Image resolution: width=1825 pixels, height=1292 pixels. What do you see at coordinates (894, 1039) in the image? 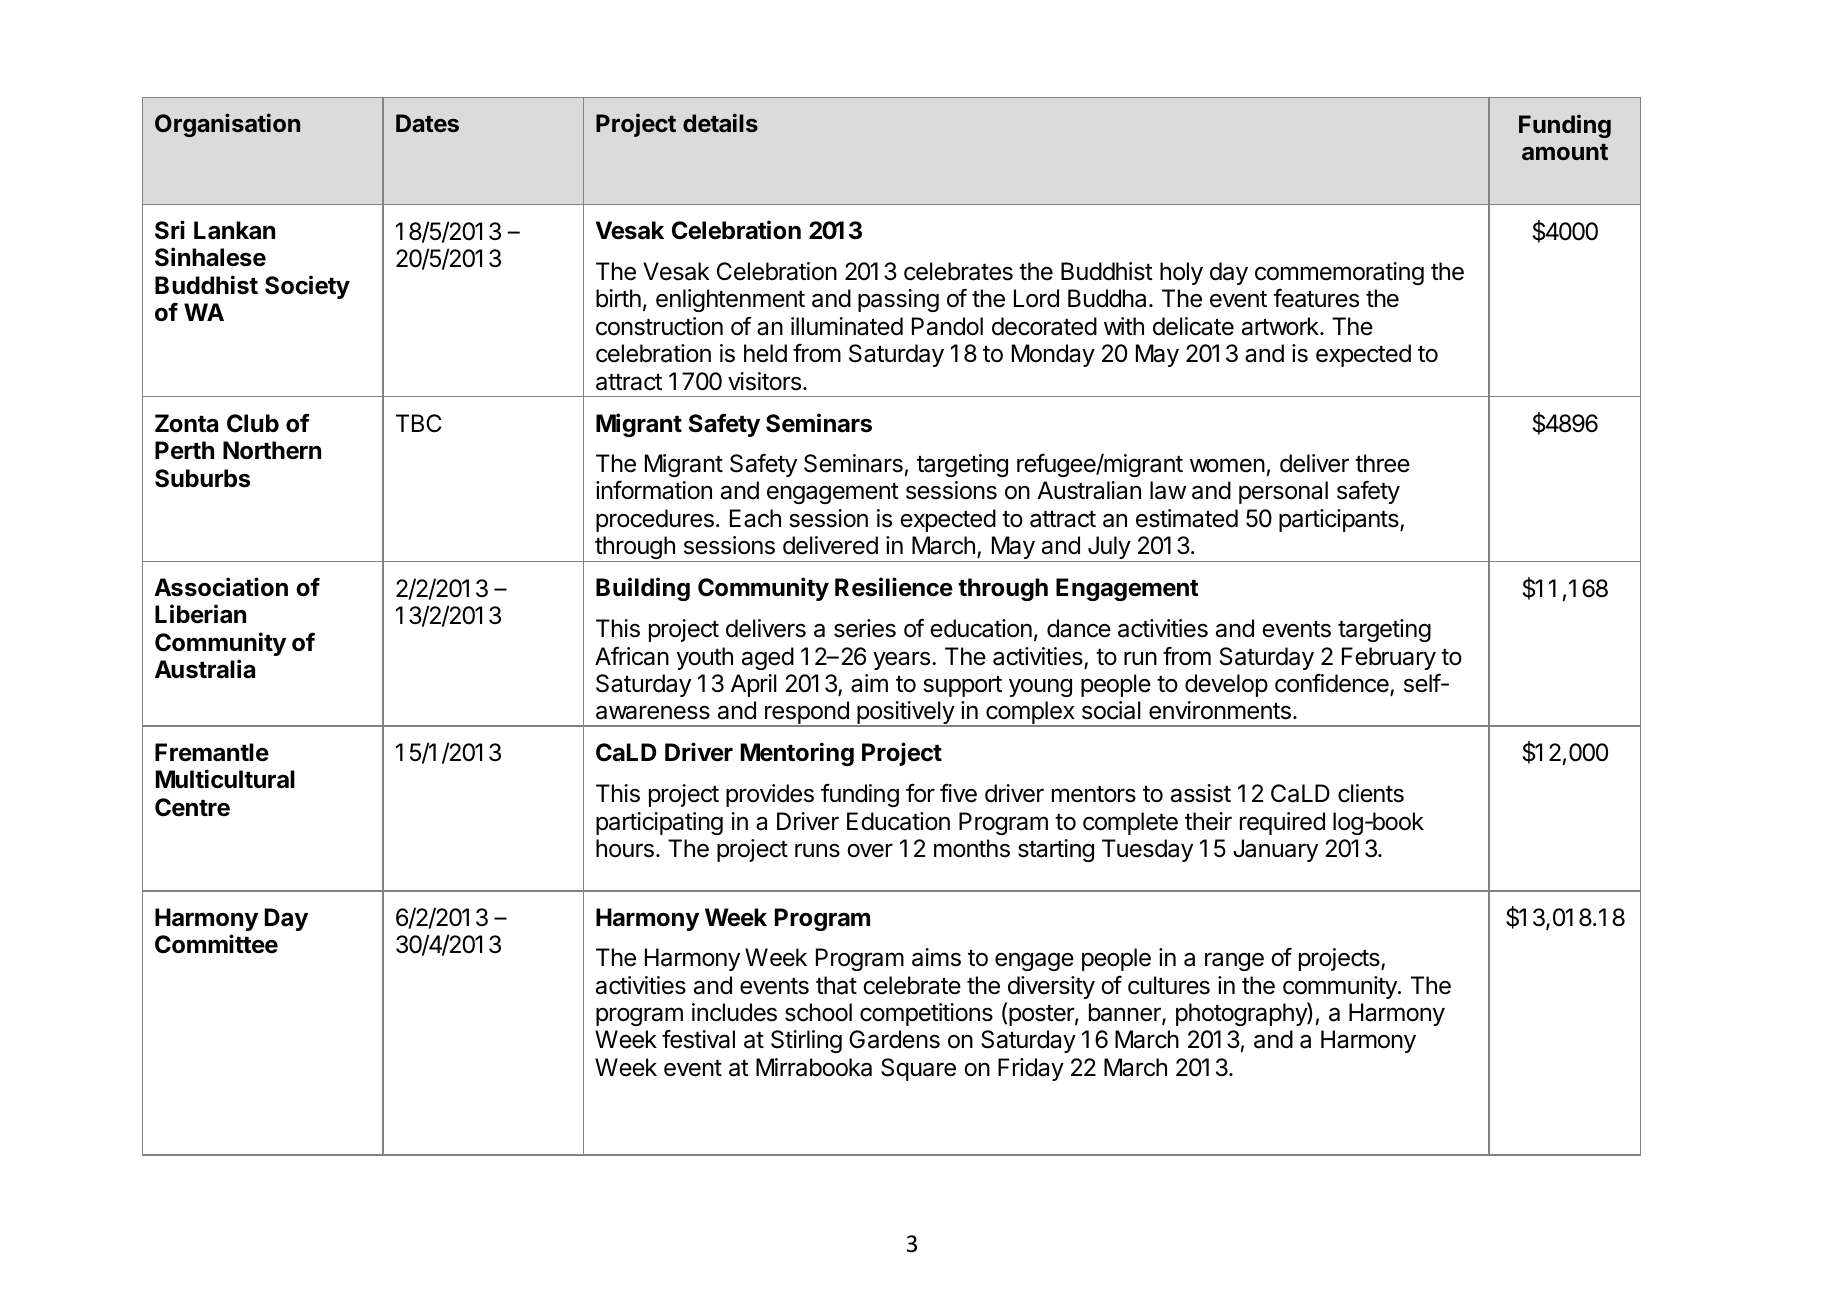
I see `Gardens` at bounding box center [894, 1039].
